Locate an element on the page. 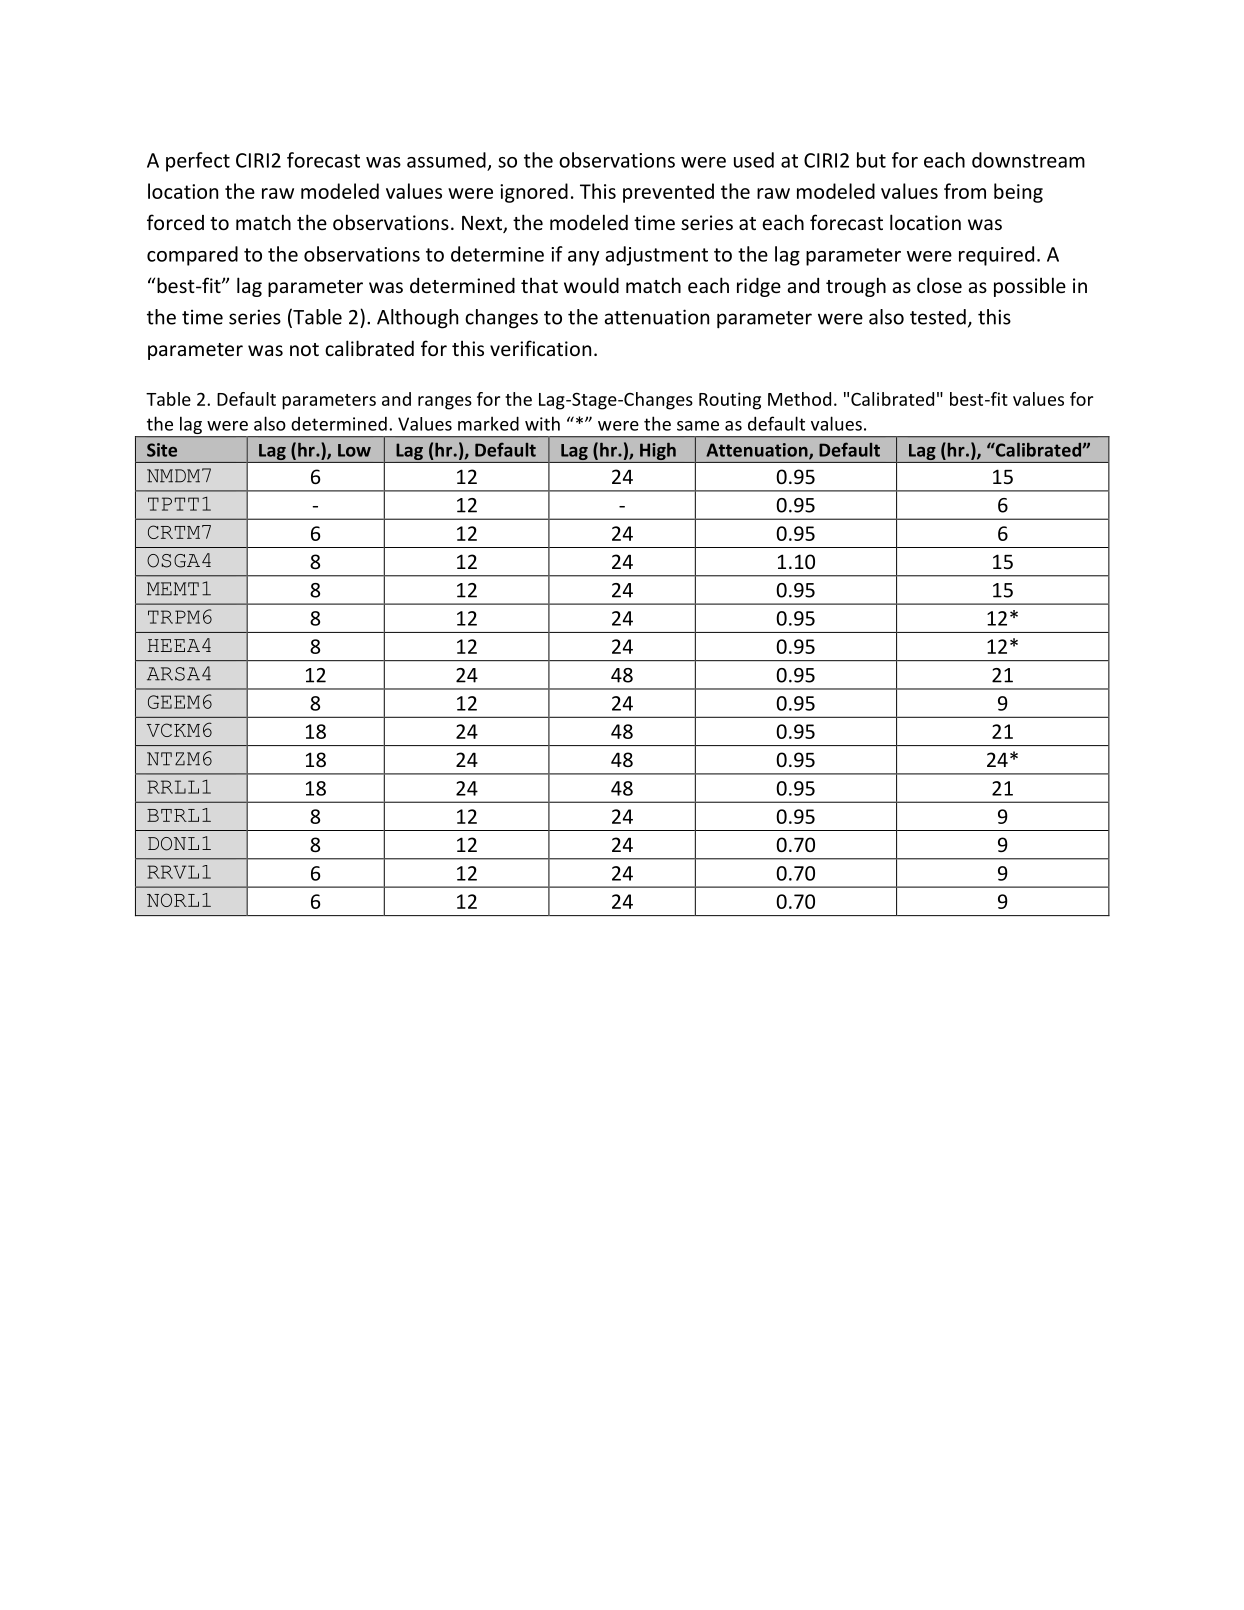 This page has height=1610, width=1244. High is located at coordinates (658, 452).
